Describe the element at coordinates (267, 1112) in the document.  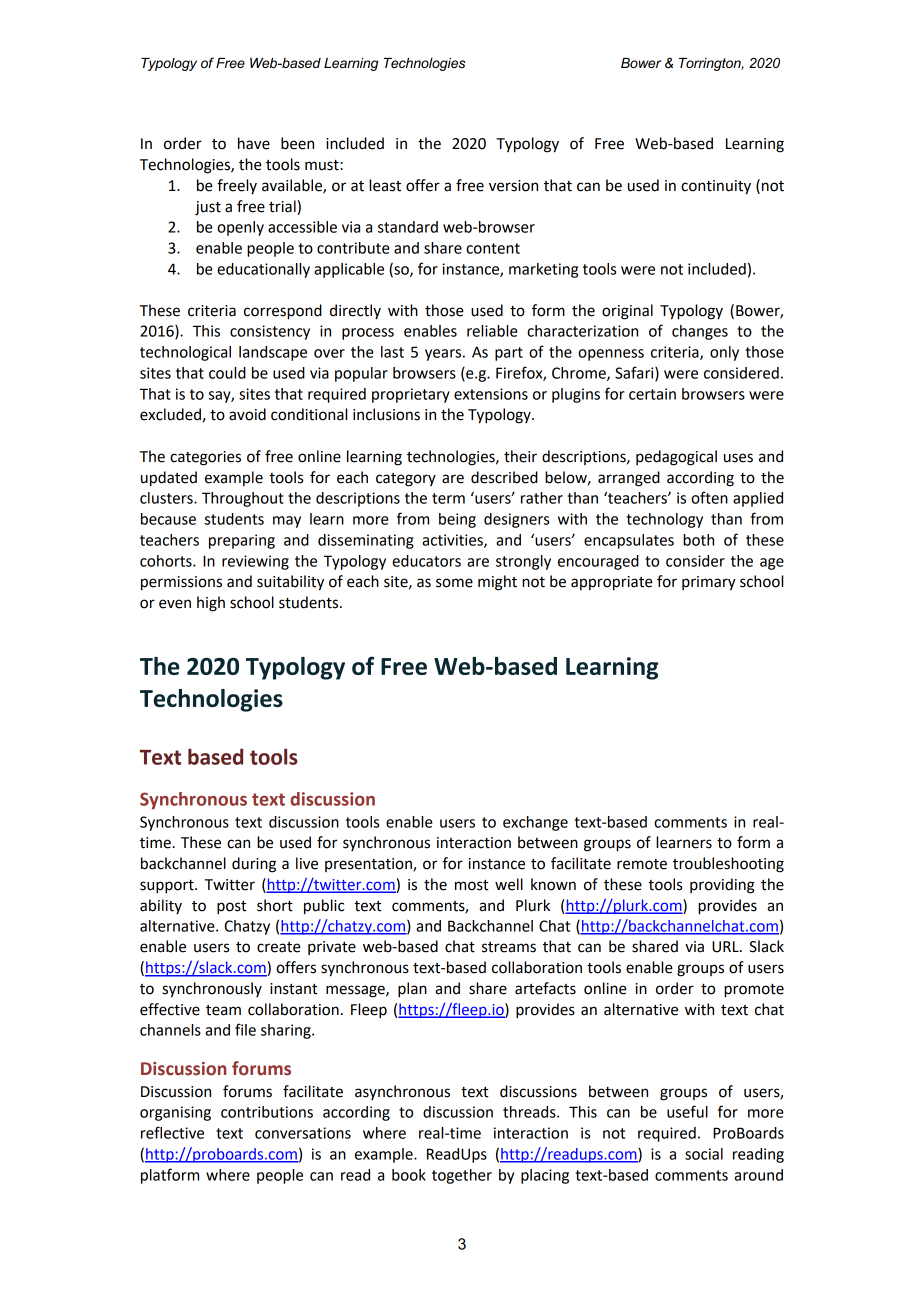
I see `contributions` at that location.
